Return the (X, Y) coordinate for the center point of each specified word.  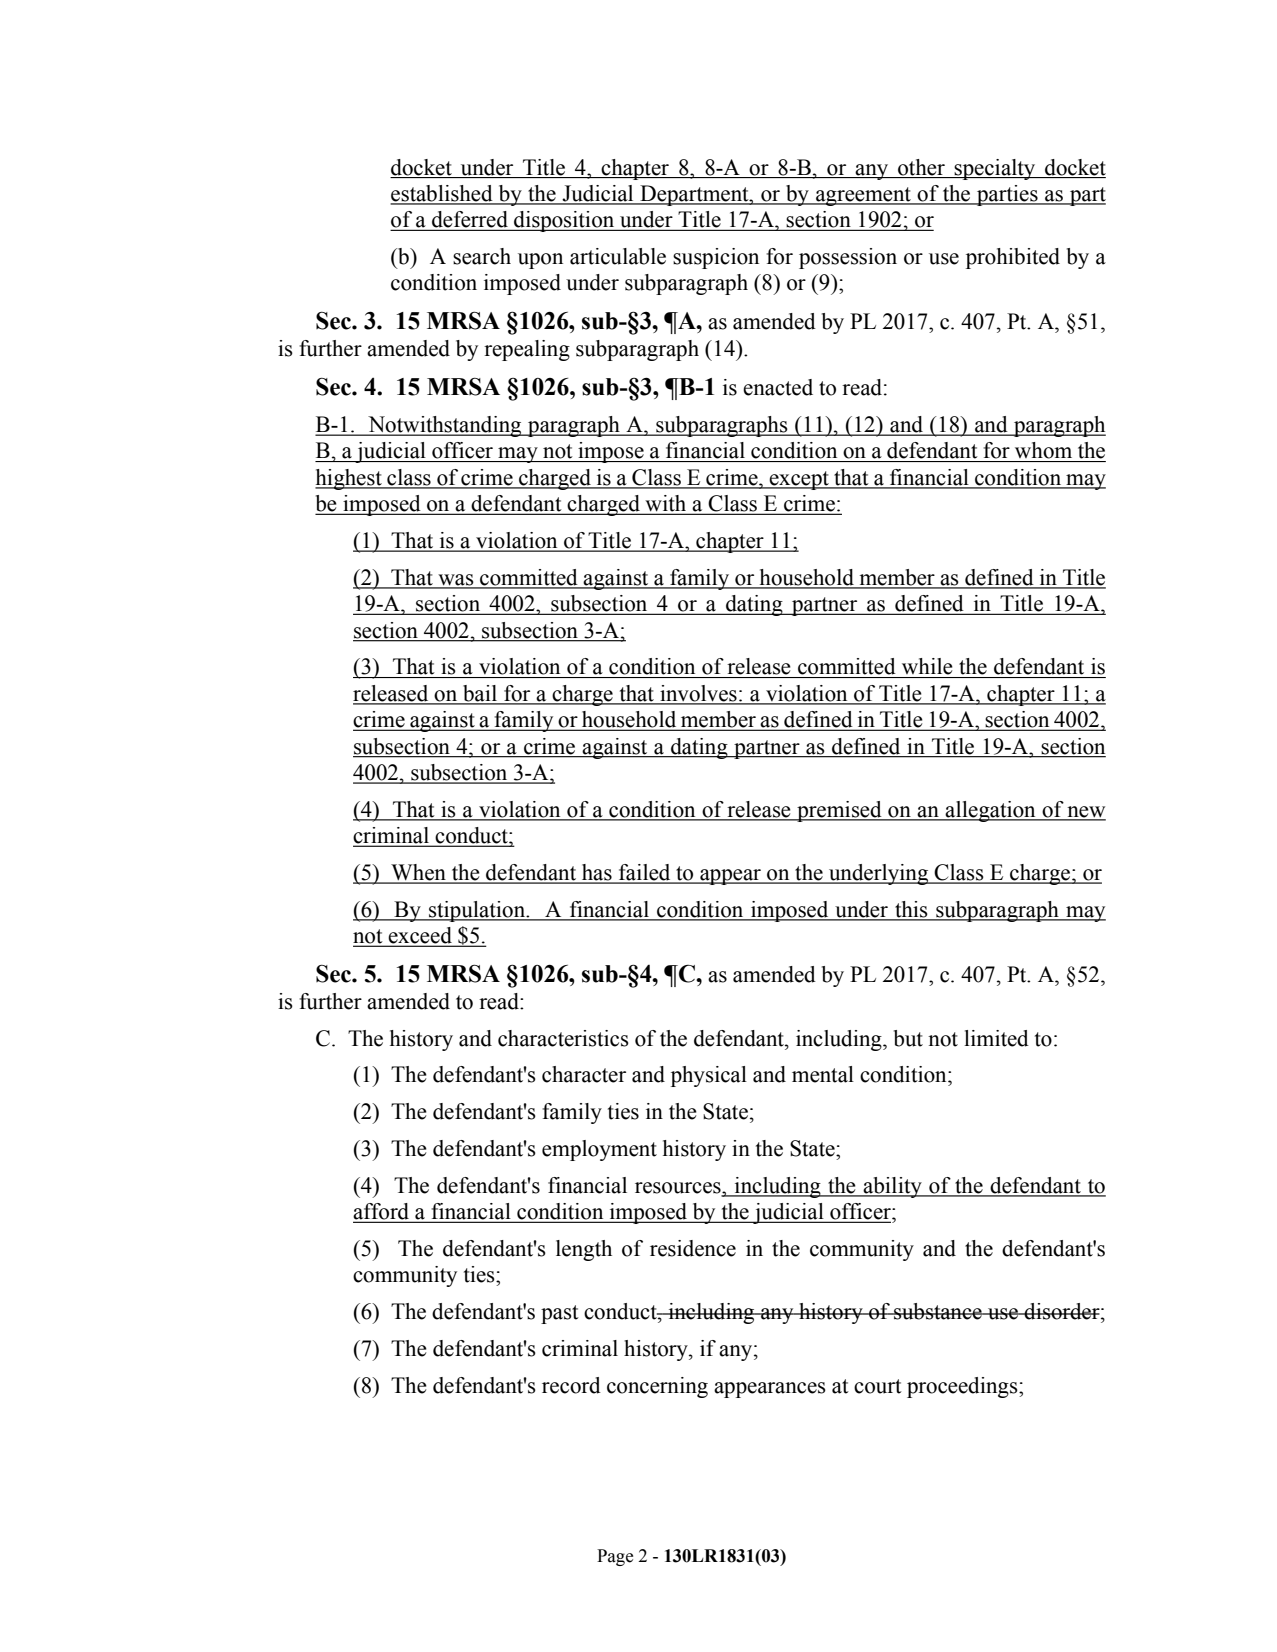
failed (645, 873)
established (442, 194)
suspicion (716, 258)
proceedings (963, 1387)
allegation (991, 811)
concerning (657, 1387)
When (418, 873)
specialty (995, 169)
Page (615, 1557)
